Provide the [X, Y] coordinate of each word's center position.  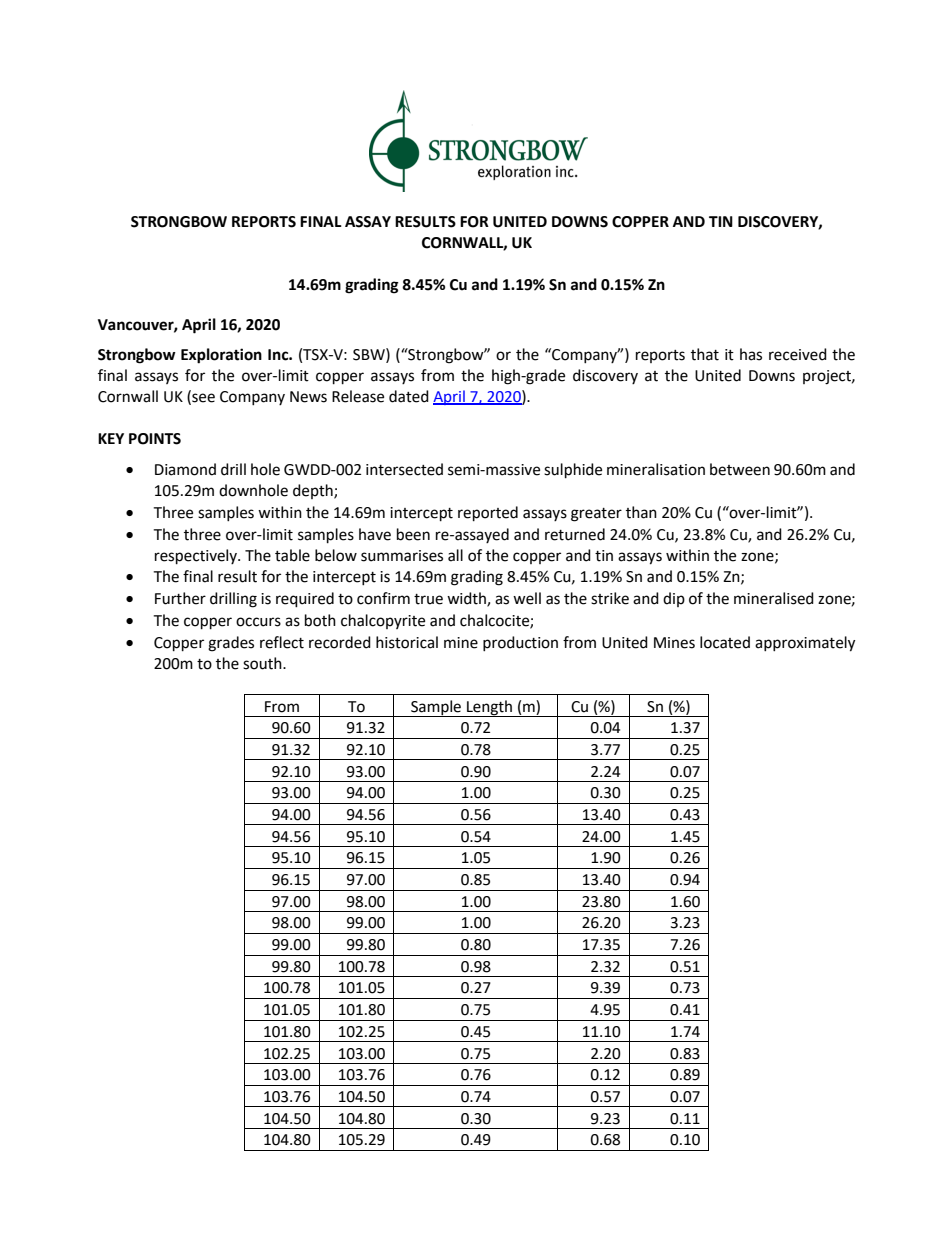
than [641, 512]
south [263, 663]
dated [409, 396]
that [705, 354]
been [413, 534]
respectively [197, 557]
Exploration [221, 356]
